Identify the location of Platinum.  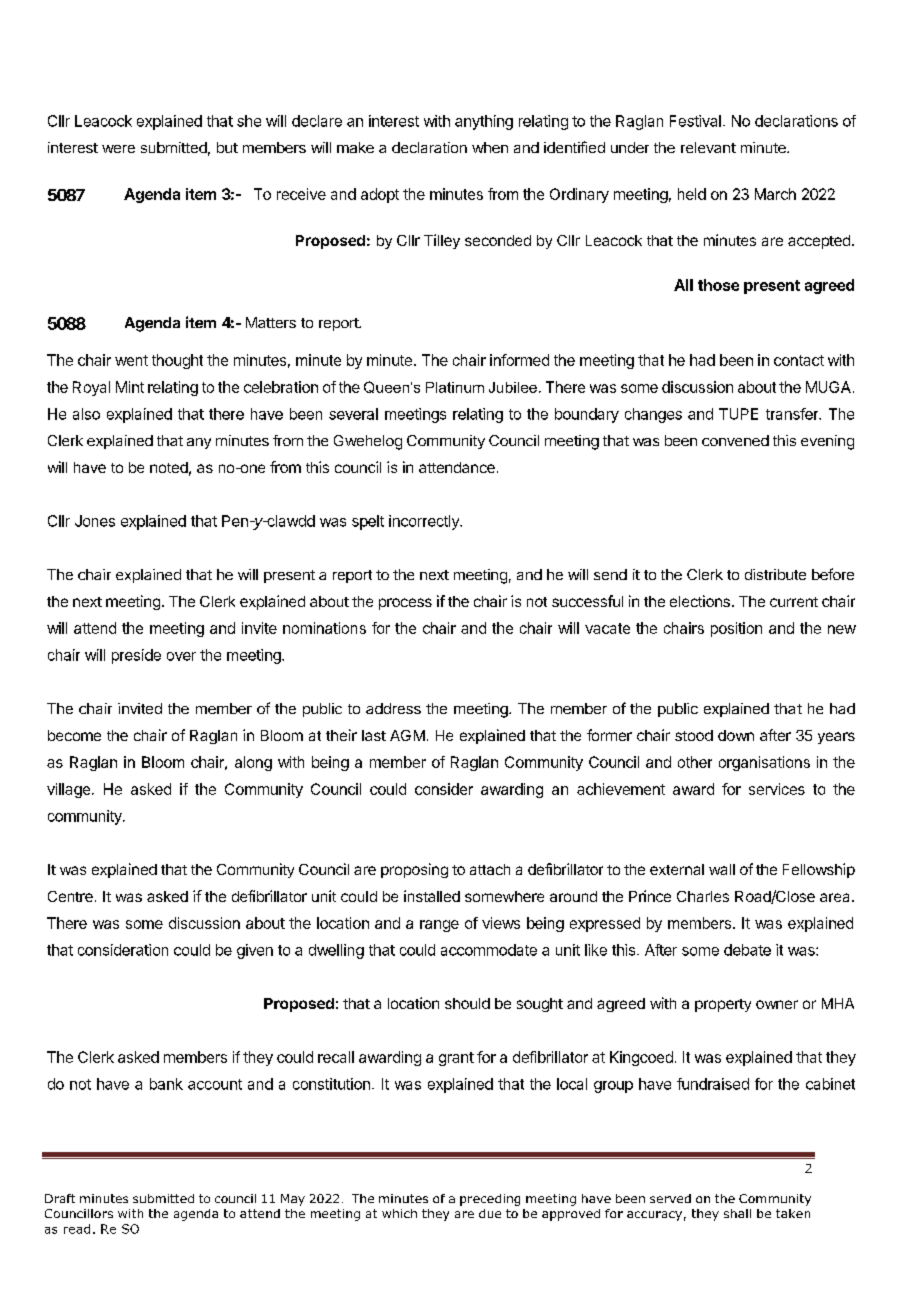
(455, 387).
